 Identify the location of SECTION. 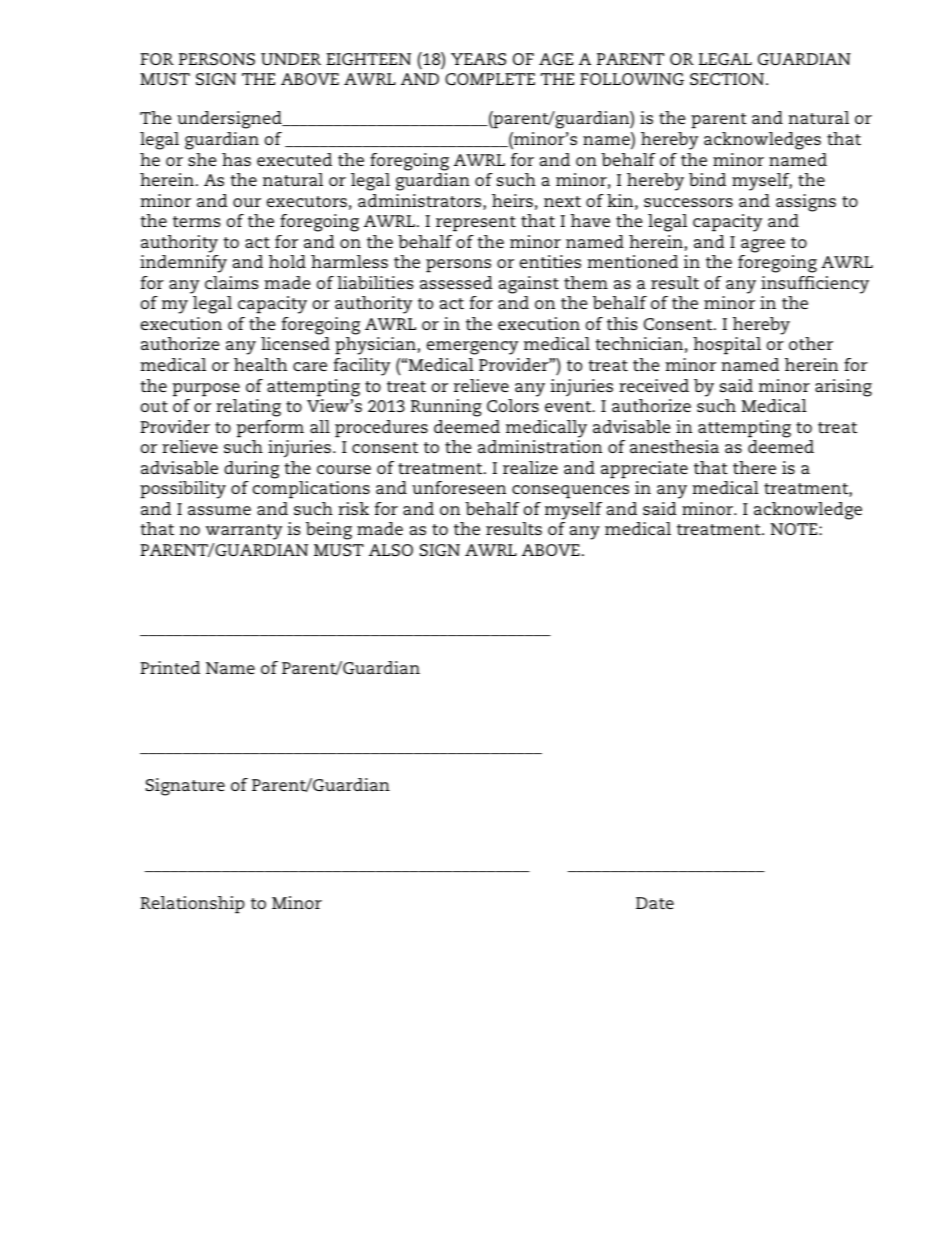
(728, 79).
